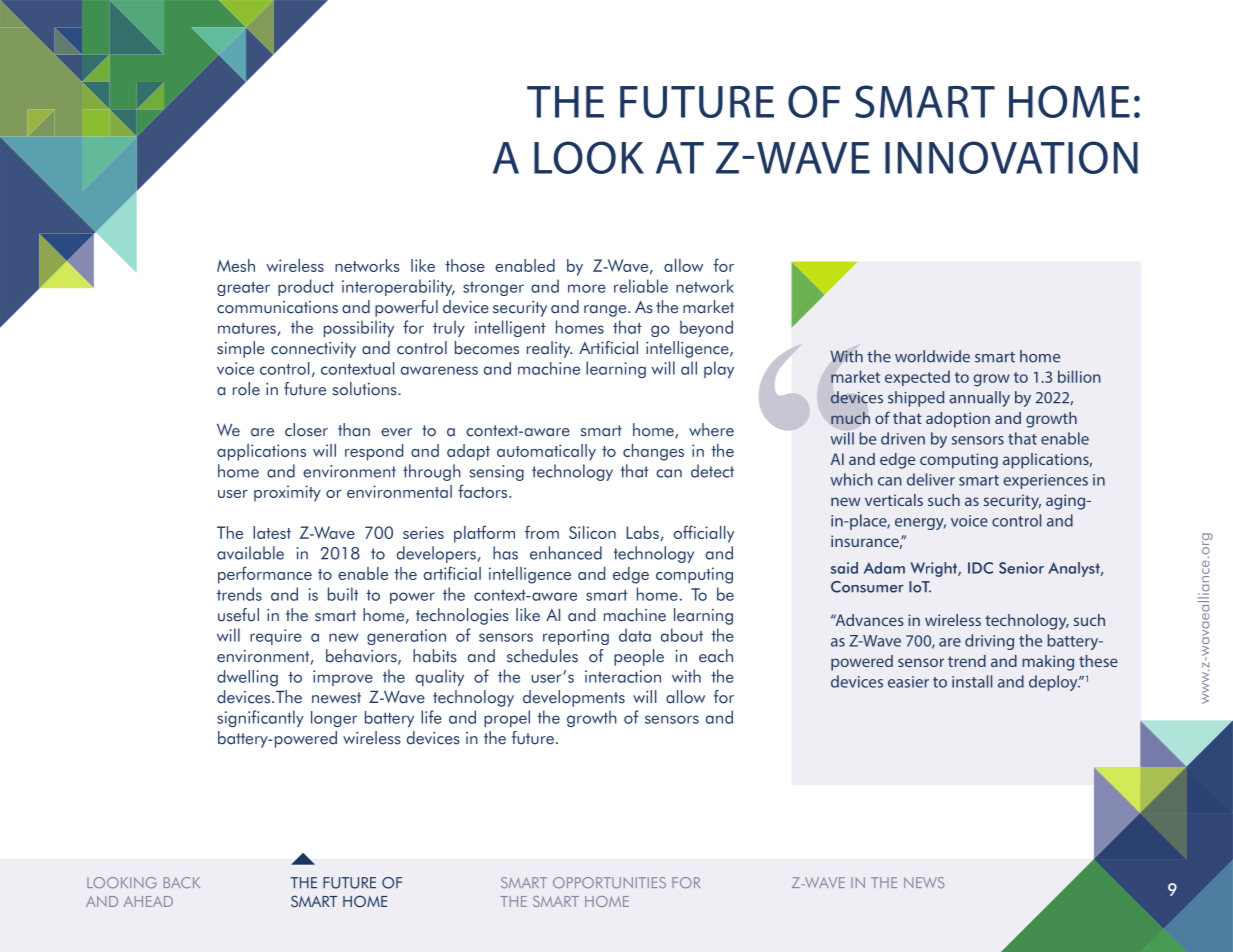 This screenshot has height=952, width=1233. Describe the element at coordinates (958, 420) in the screenshot. I see `adoption` at that location.
